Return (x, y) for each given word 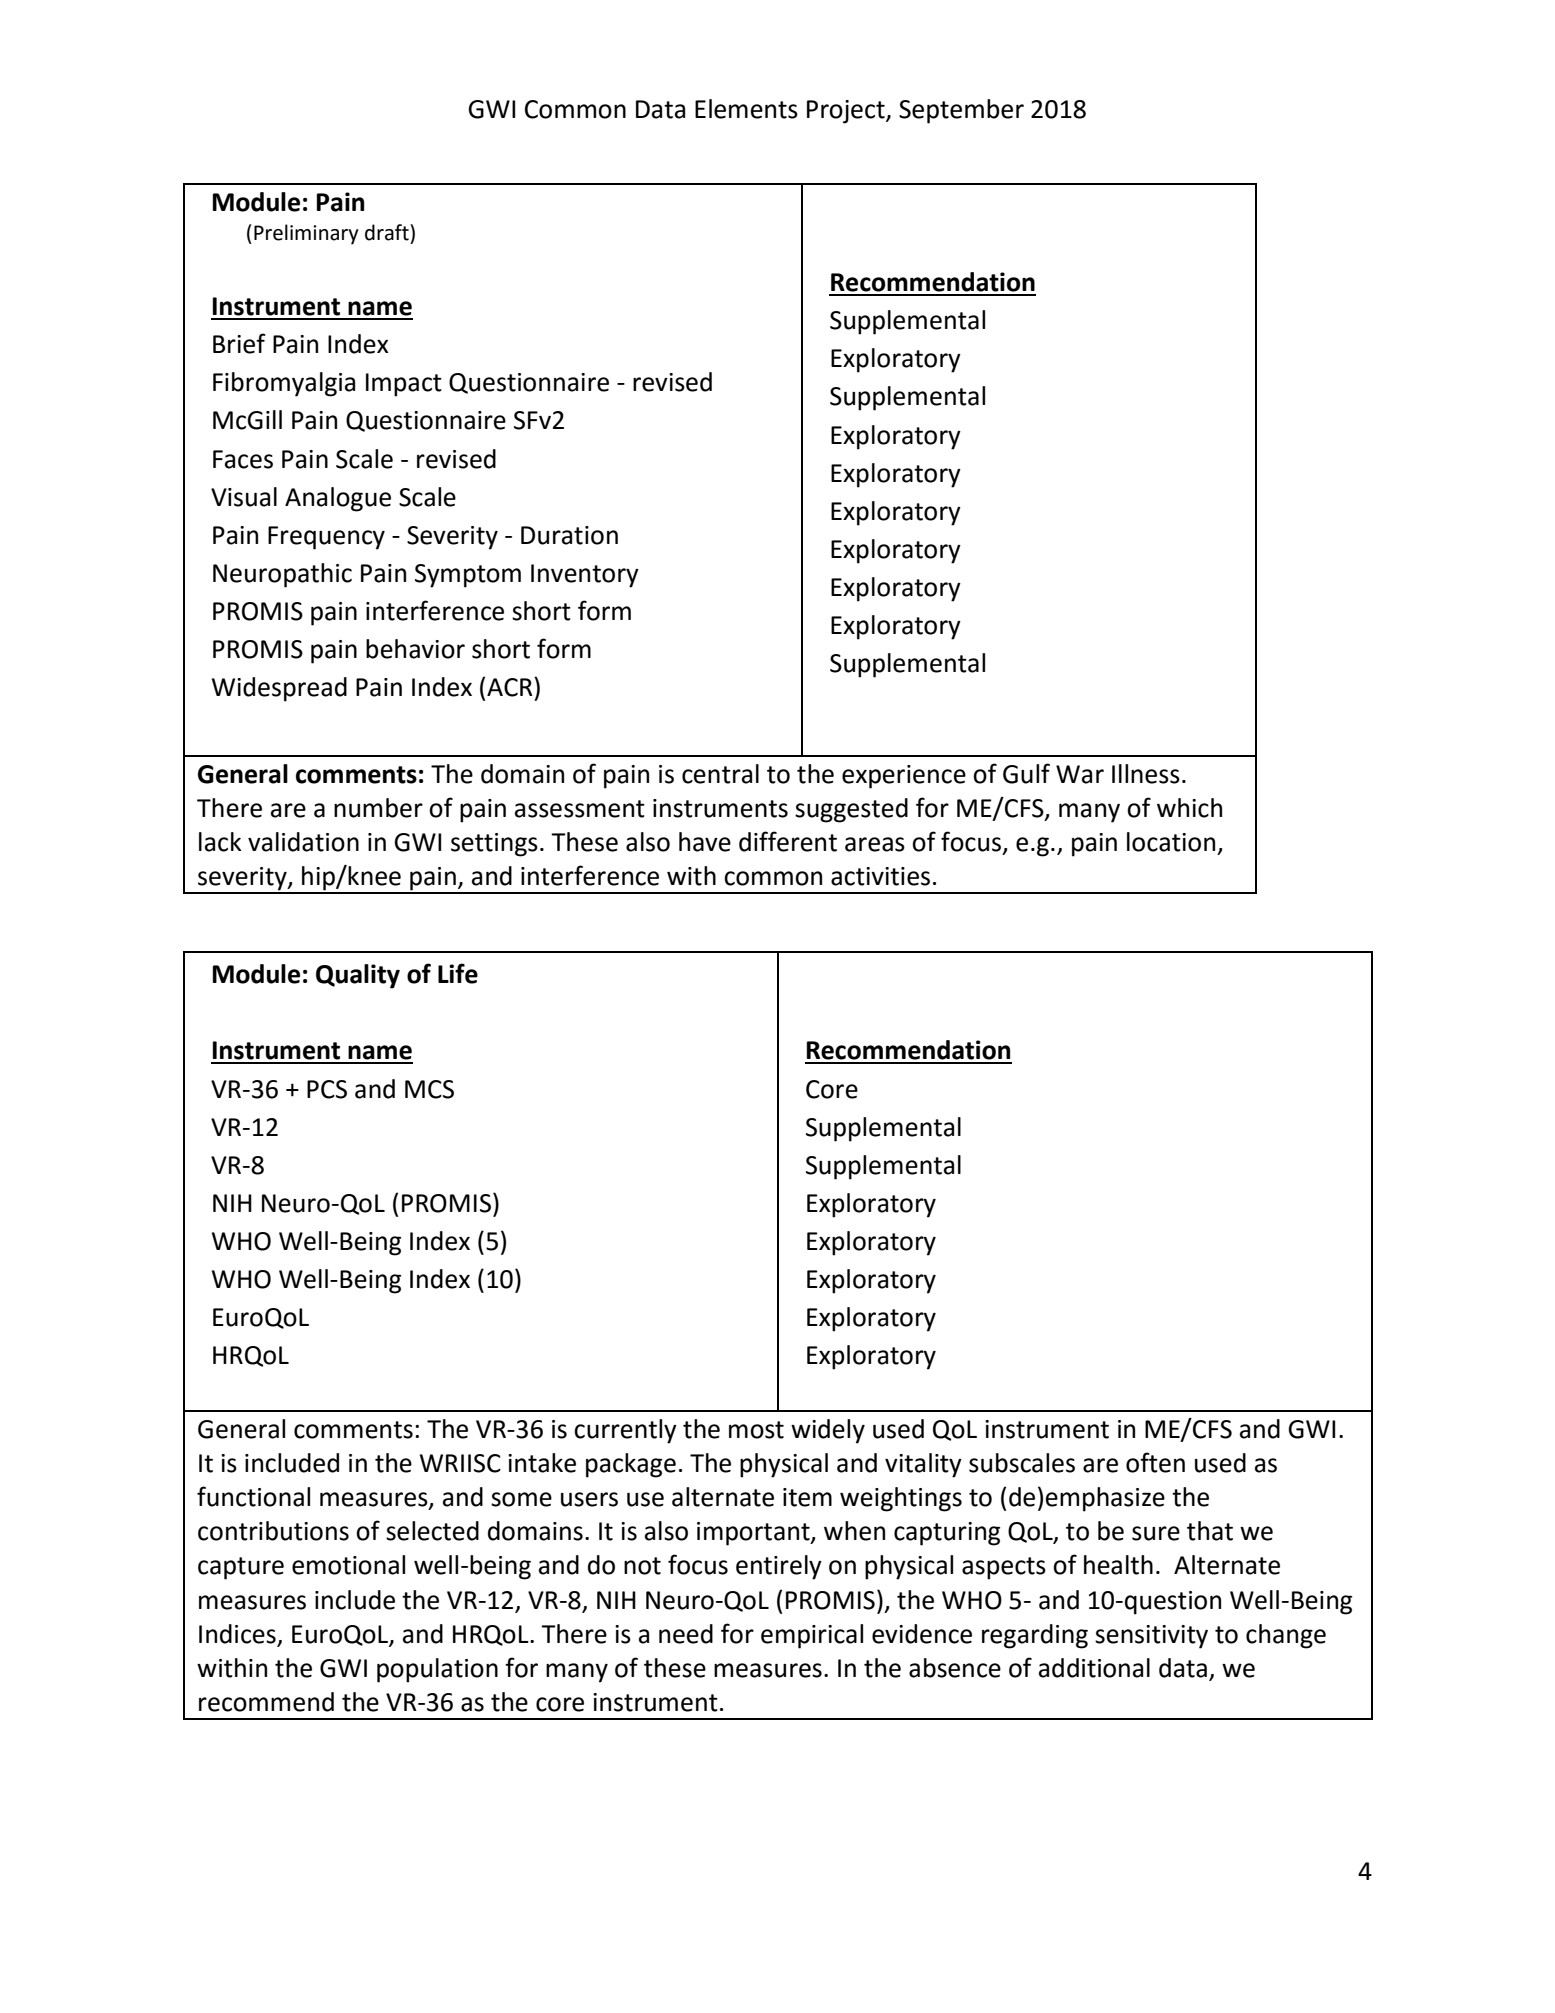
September (961, 111)
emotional (348, 1565)
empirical (812, 1636)
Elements (746, 109)
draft (388, 232)
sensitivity (1151, 1637)
